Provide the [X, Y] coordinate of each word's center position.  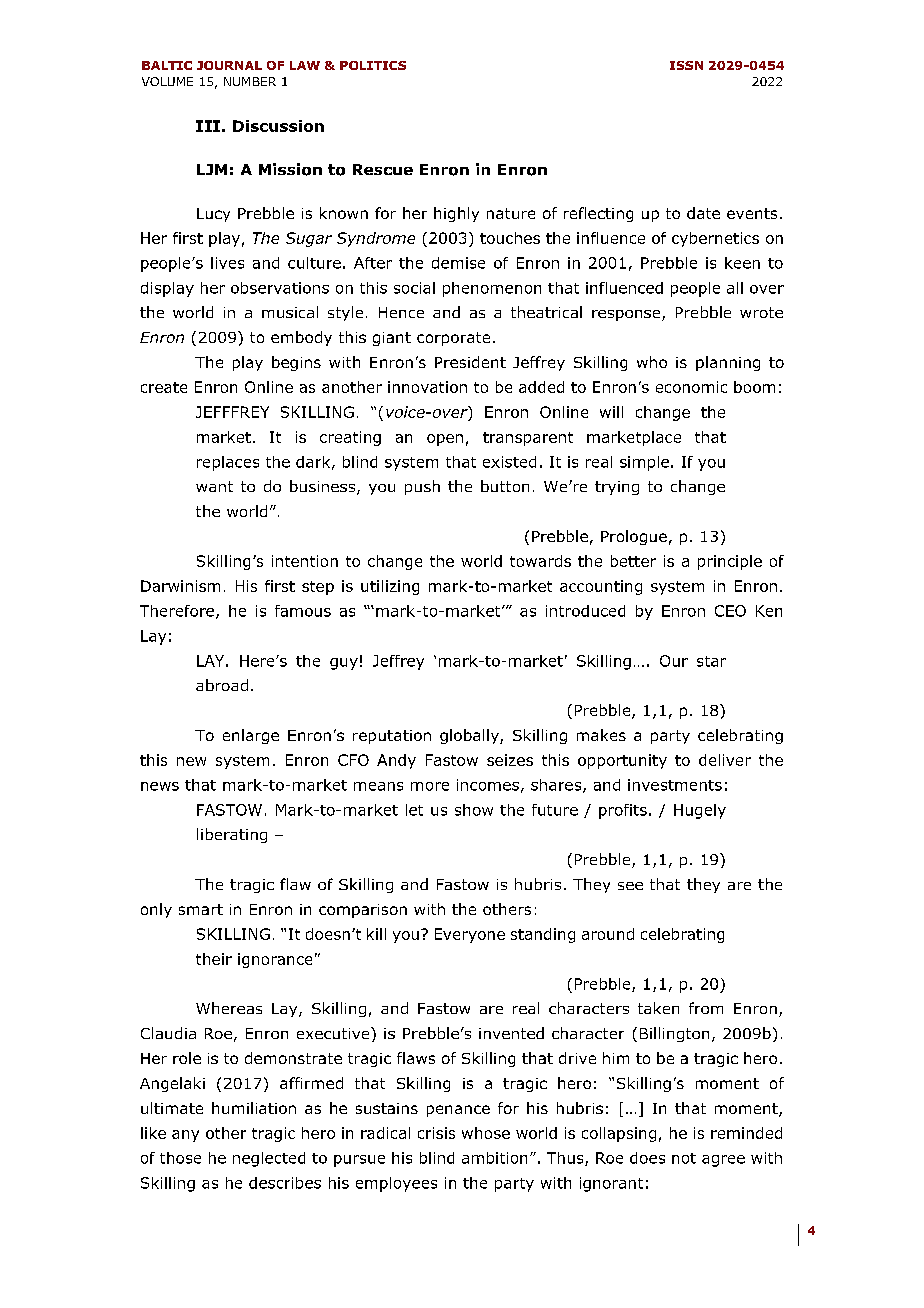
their [214, 959]
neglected [269, 1159]
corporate [453, 339]
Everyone [470, 935]
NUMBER [250, 81]
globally [470, 736]
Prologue [634, 537]
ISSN [686, 65]
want [214, 486]
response [627, 315]
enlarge [251, 736]
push [422, 487]
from [706, 1008]
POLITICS [373, 65]
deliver [725, 760]
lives [227, 263]
